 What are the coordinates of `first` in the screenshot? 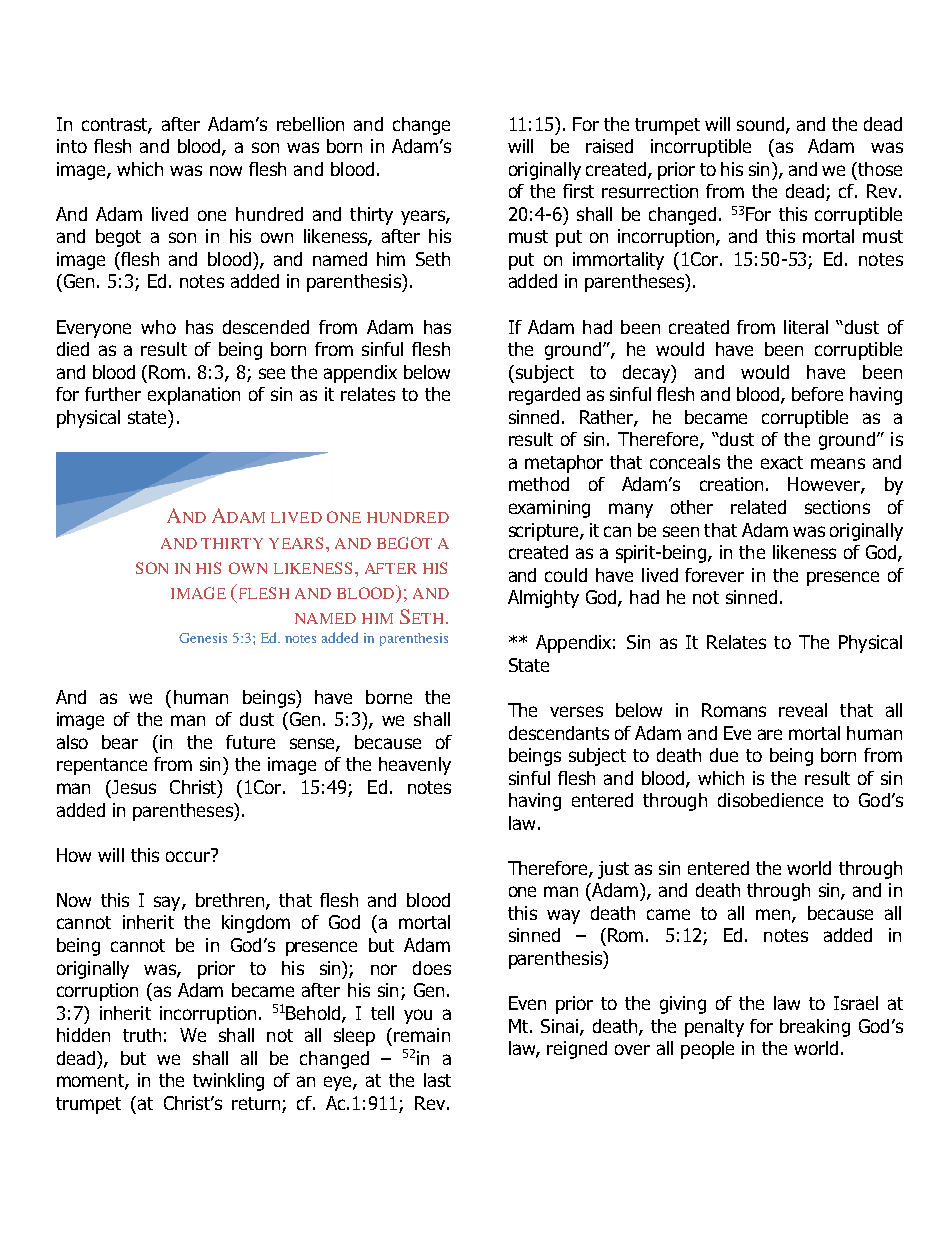 It's located at (578, 191).
